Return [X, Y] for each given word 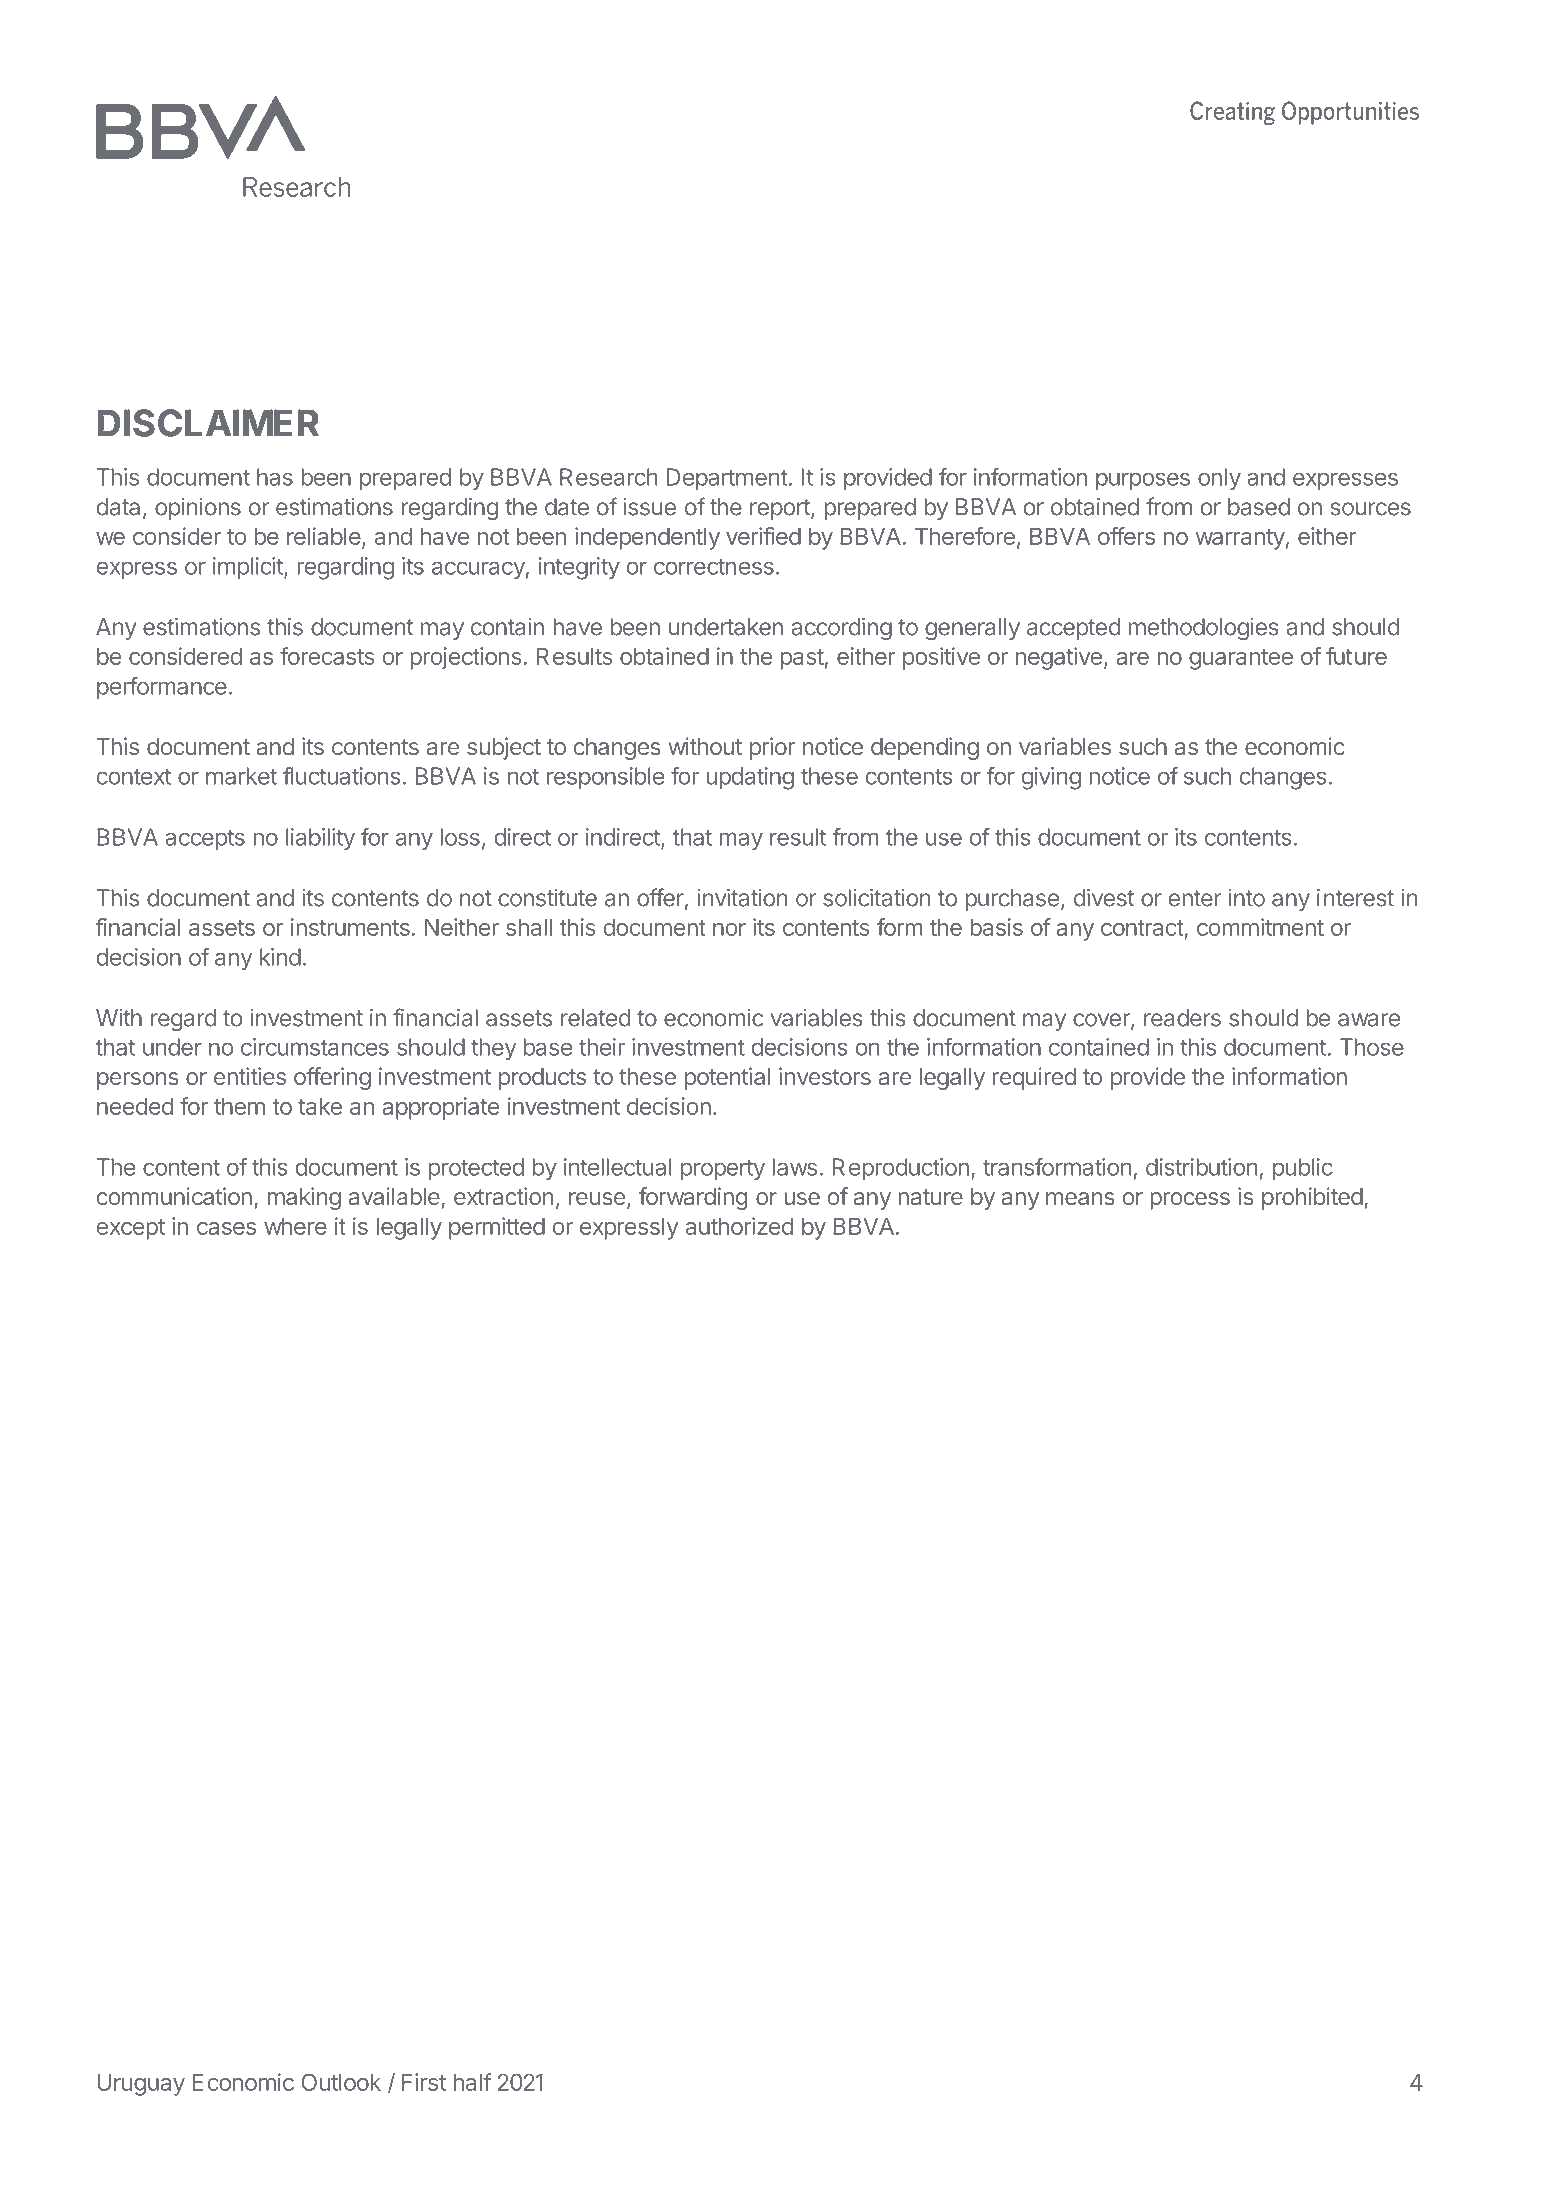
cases [226, 1228]
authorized [739, 1226]
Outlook [341, 2082]
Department [727, 479]
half [473, 2082]
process [1190, 1201]
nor [729, 929]
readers [1182, 1018]
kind [280, 957]
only [1219, 479]
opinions [198, 509]
